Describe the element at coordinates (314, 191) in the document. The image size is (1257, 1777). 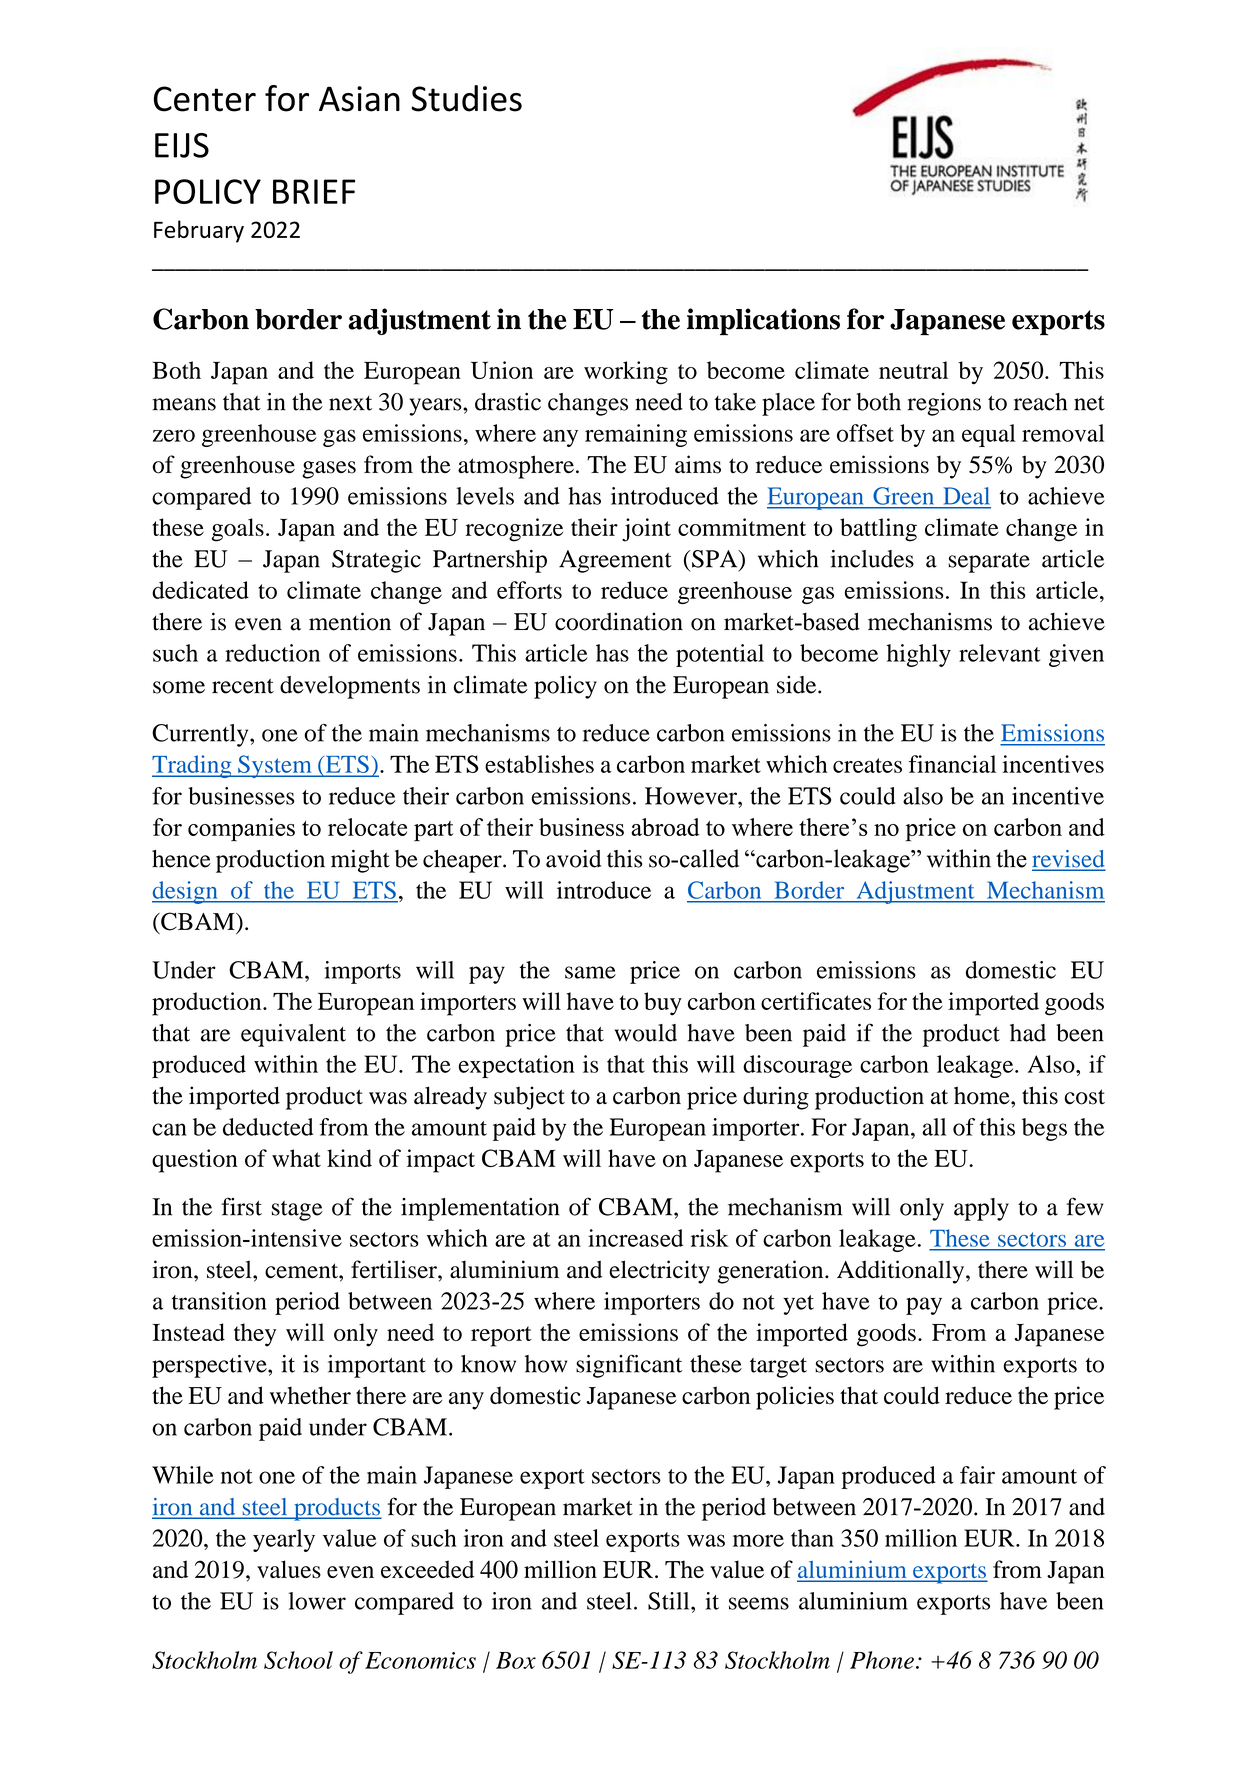
I see `BRIEF` at that location.
